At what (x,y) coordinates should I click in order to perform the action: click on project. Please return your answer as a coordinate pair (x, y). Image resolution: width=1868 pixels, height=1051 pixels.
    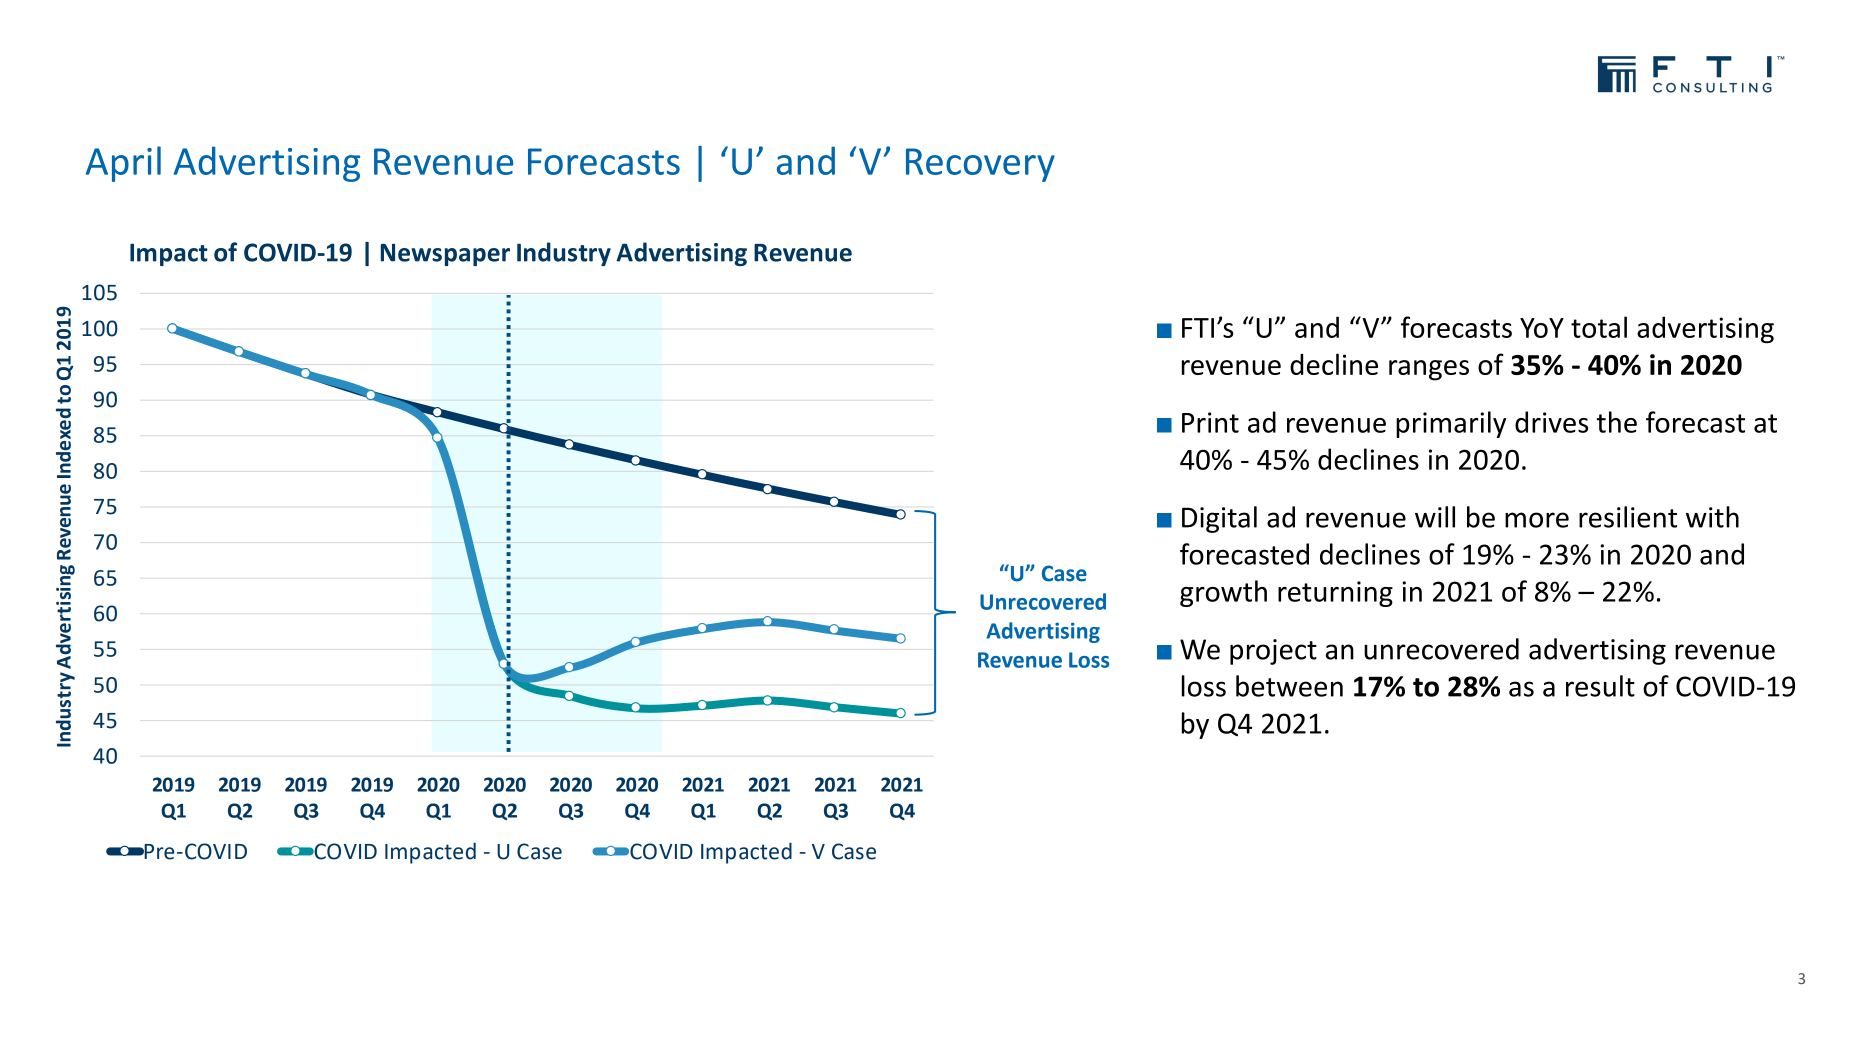
    Looking at the image, I should click on (1273, 652).
